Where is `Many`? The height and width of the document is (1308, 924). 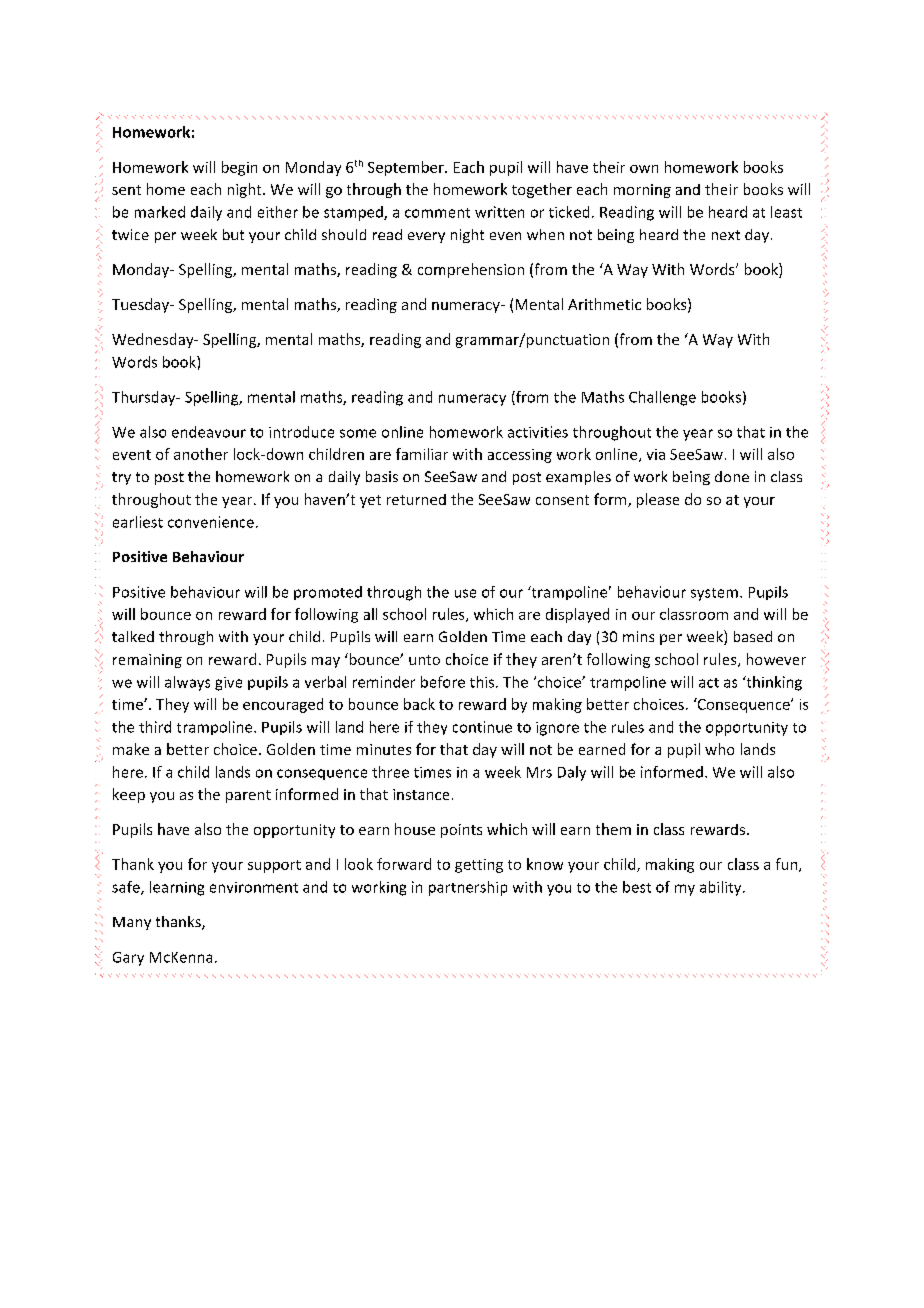 Many is located at coordinates (132, 923).
